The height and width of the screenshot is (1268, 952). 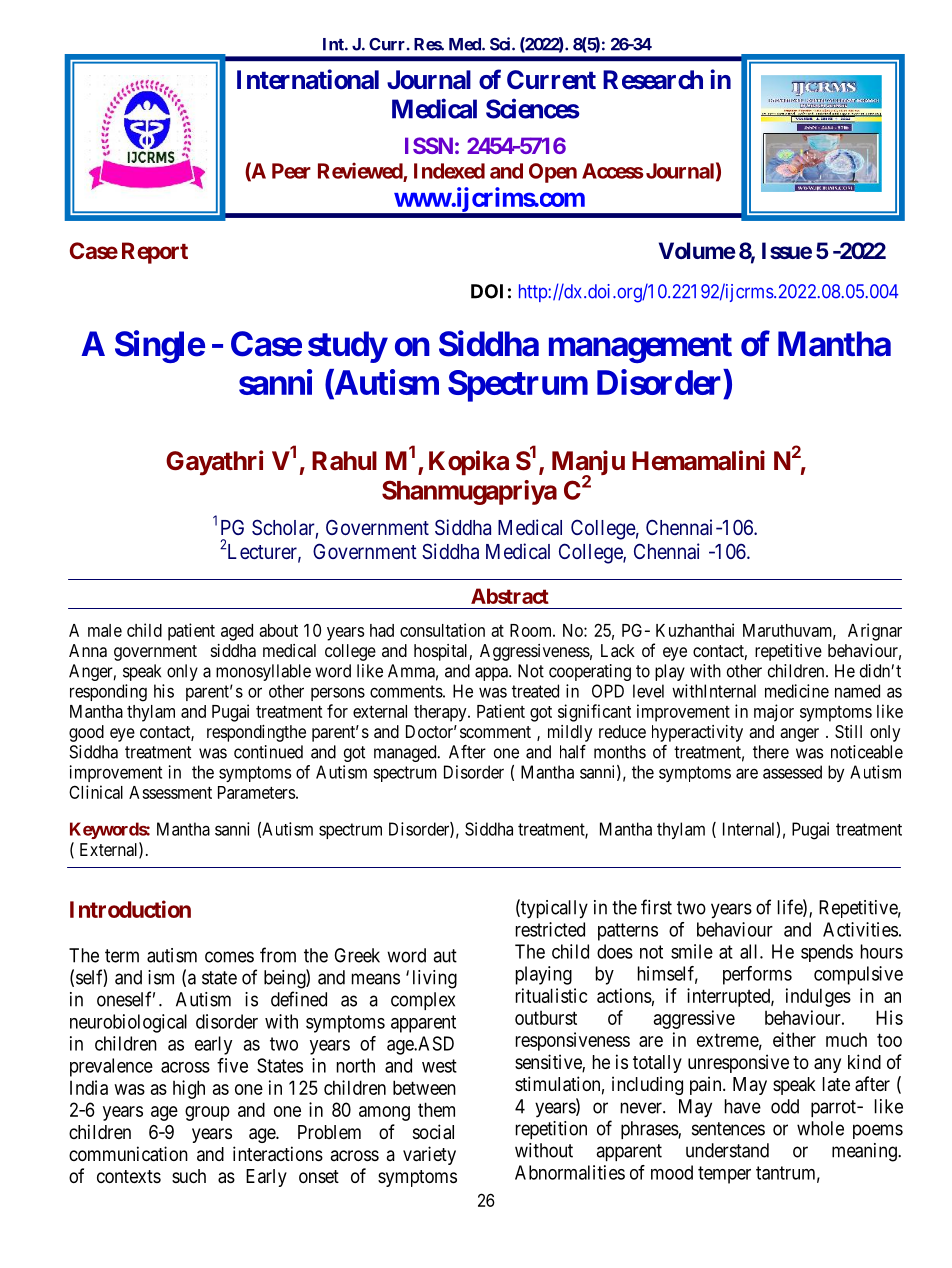 I want to click on management, so click(x=640, y=348).
